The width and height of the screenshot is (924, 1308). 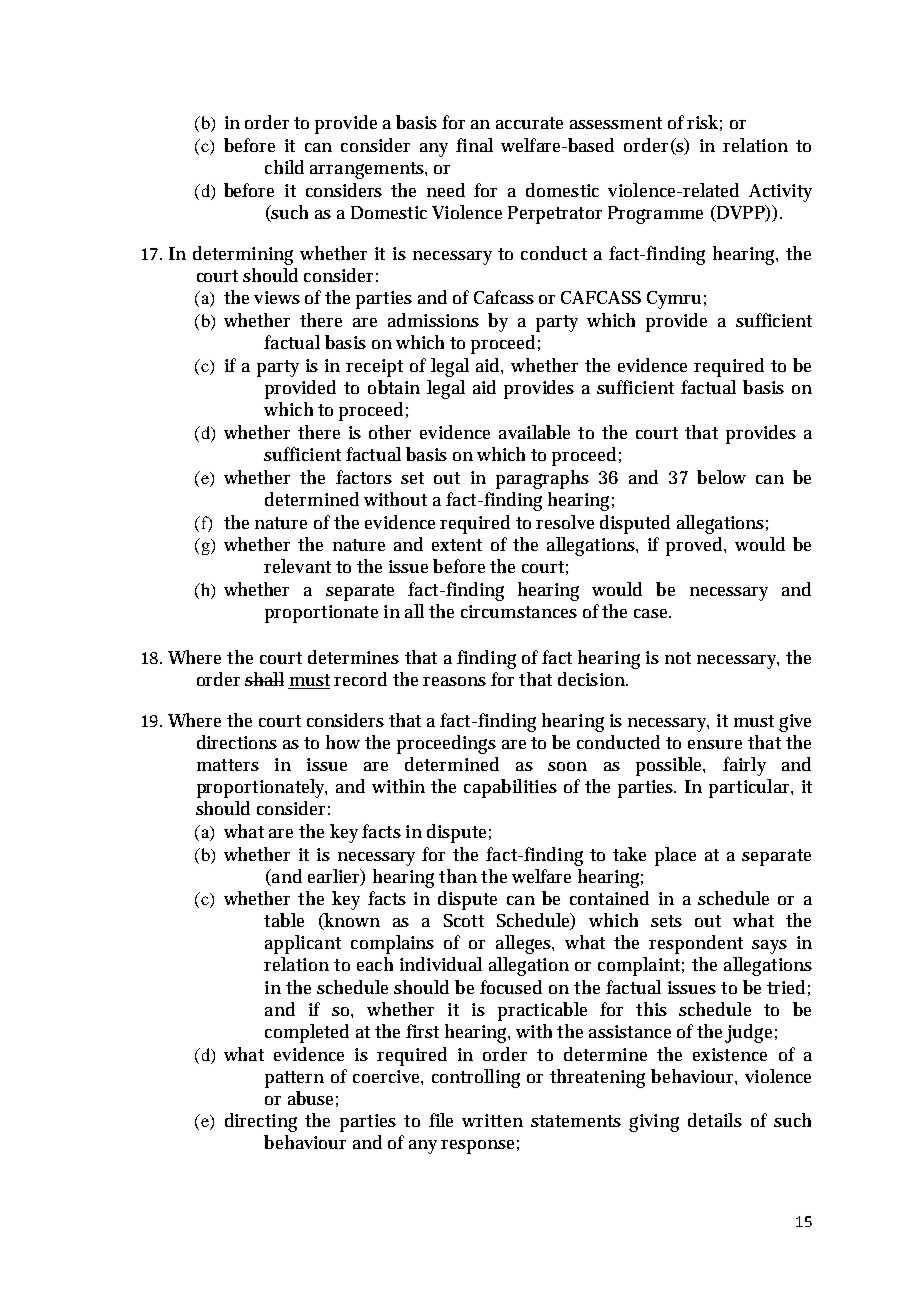 What do you see at coordinates (492, 1120) in the screenshot?
I see `written` at bounding box center [492, 1120].
